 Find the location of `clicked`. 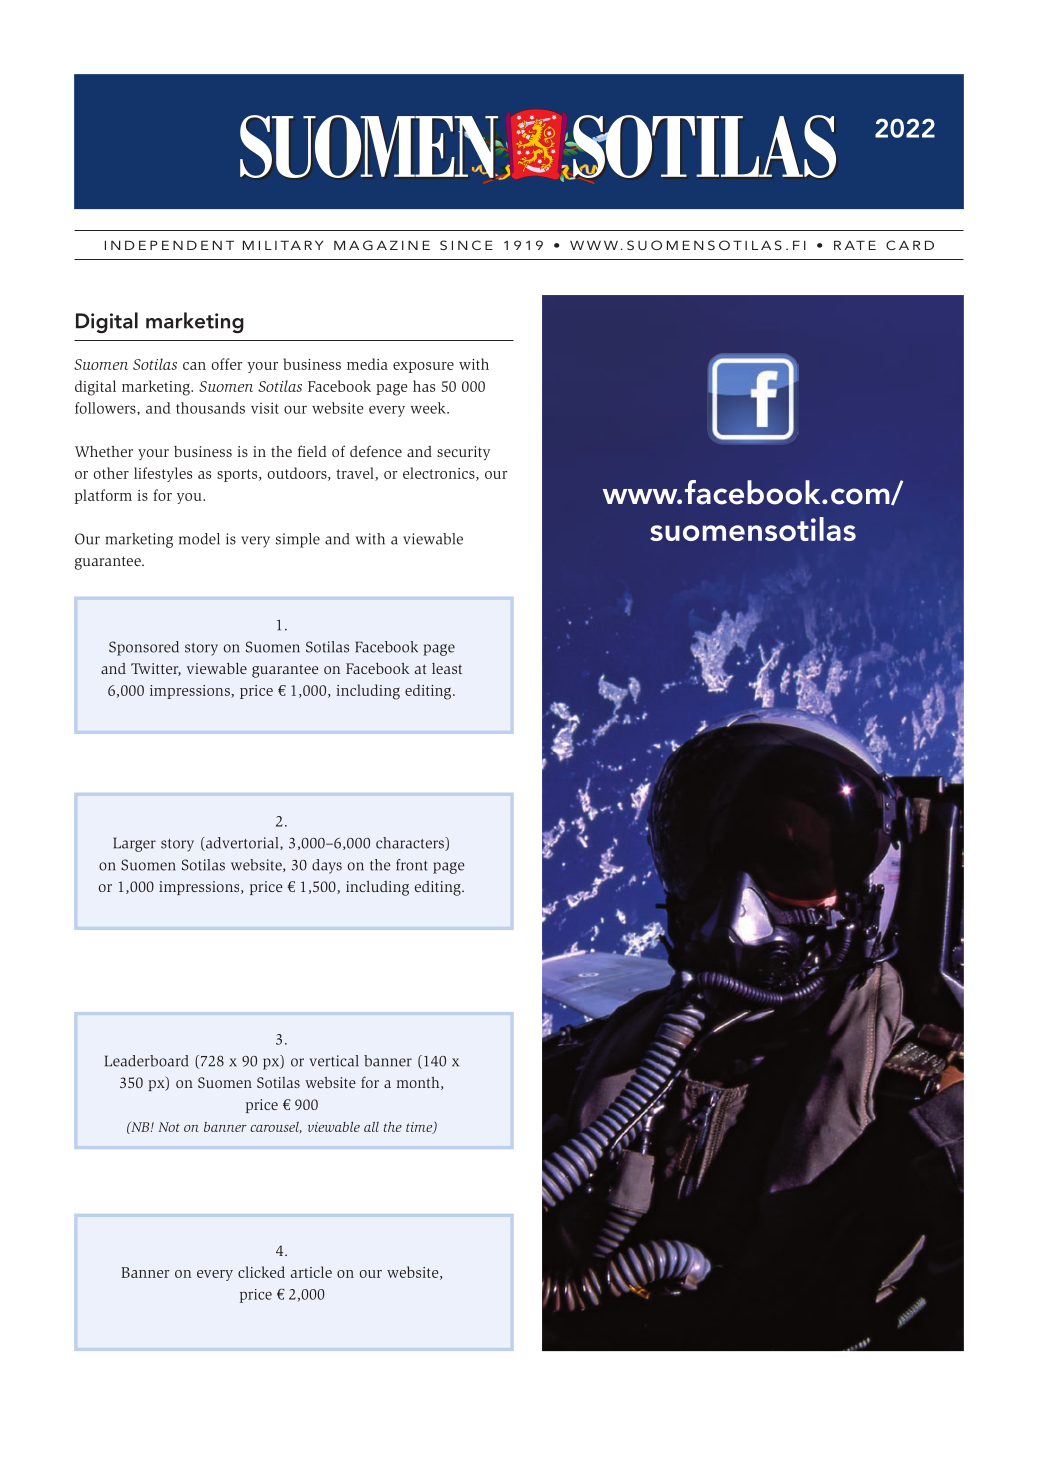

clicked is located at coordinates (261, 1272).
